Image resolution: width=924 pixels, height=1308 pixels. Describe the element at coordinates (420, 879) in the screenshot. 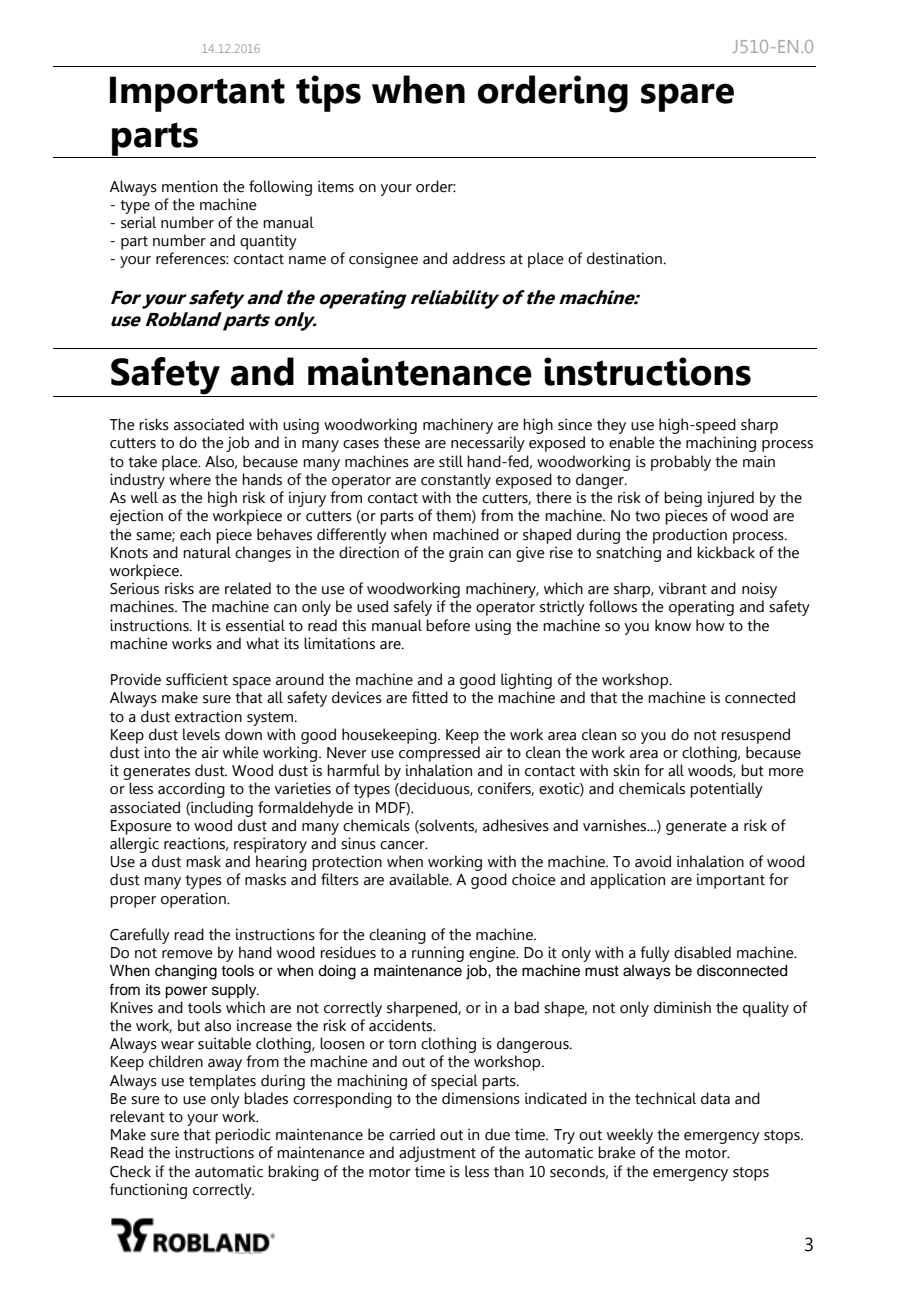

I see `available` at that location.
